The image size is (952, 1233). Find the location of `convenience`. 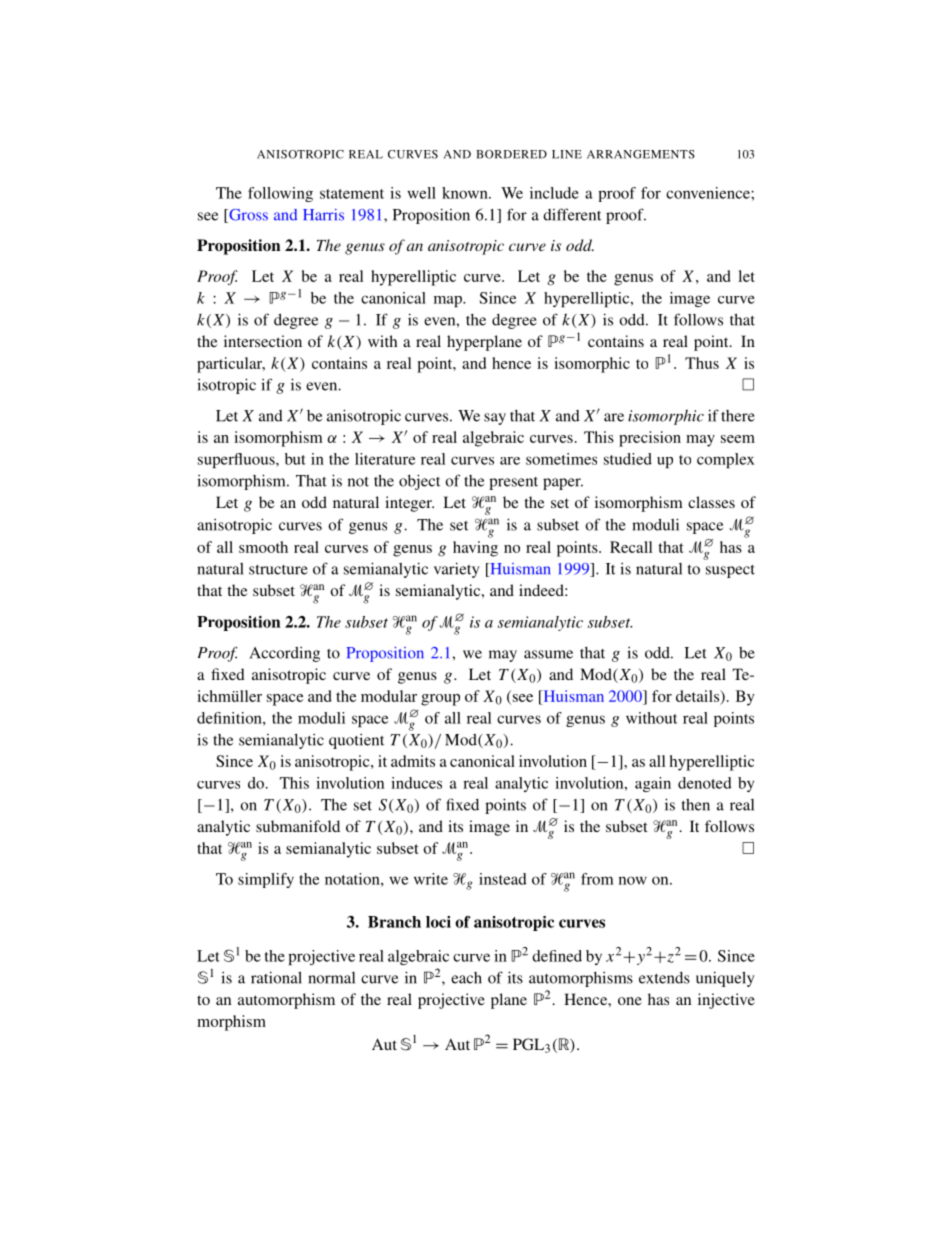

convenience is located at coordinates (709, 193).
